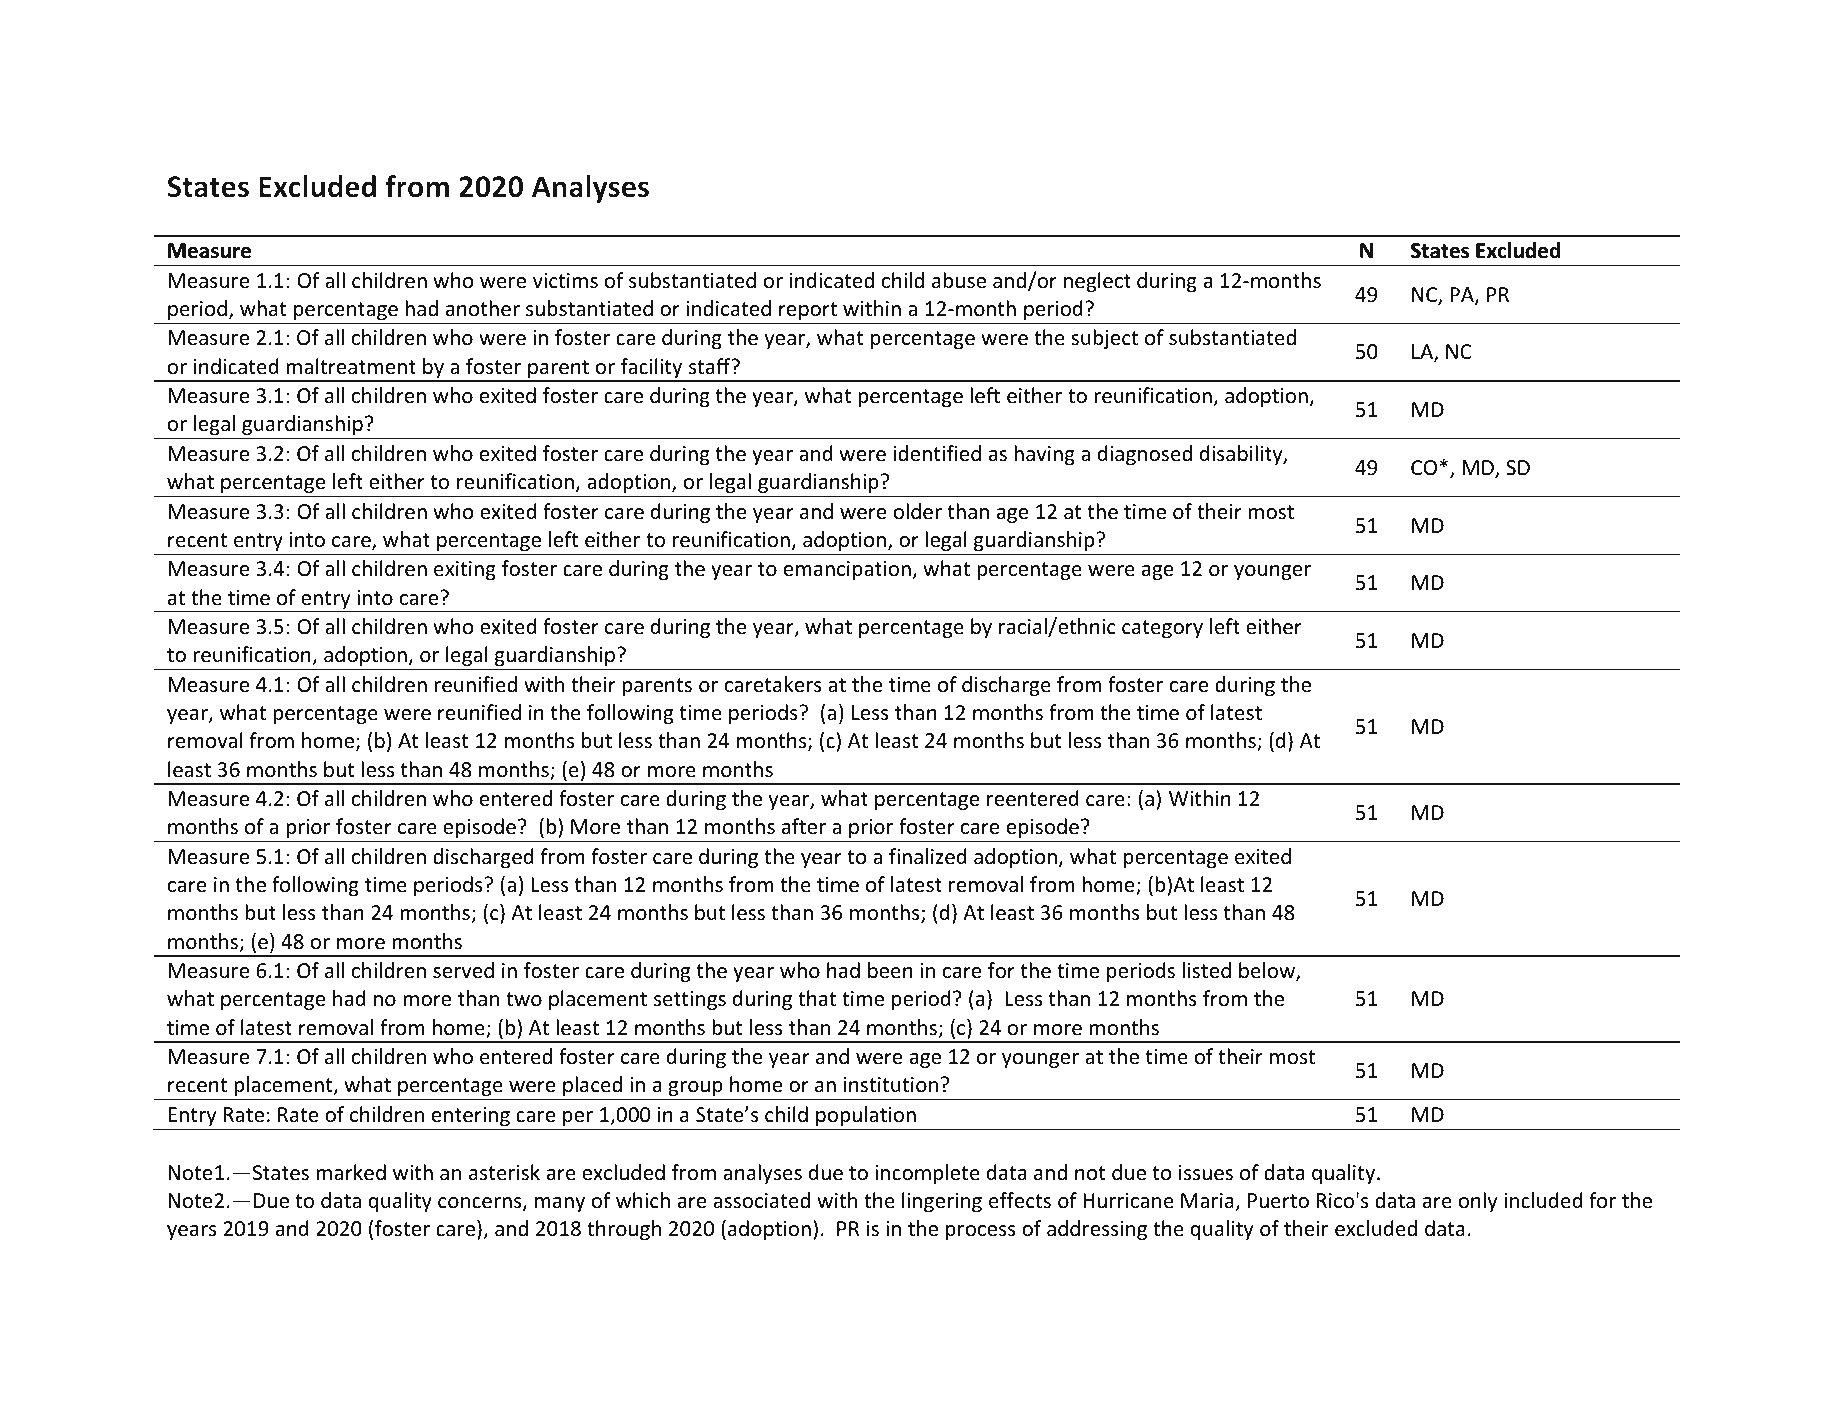  What do you see at coordinates (1104, 339) in the screenshot?
I see `subject` at bounding box center [1104, 339].
